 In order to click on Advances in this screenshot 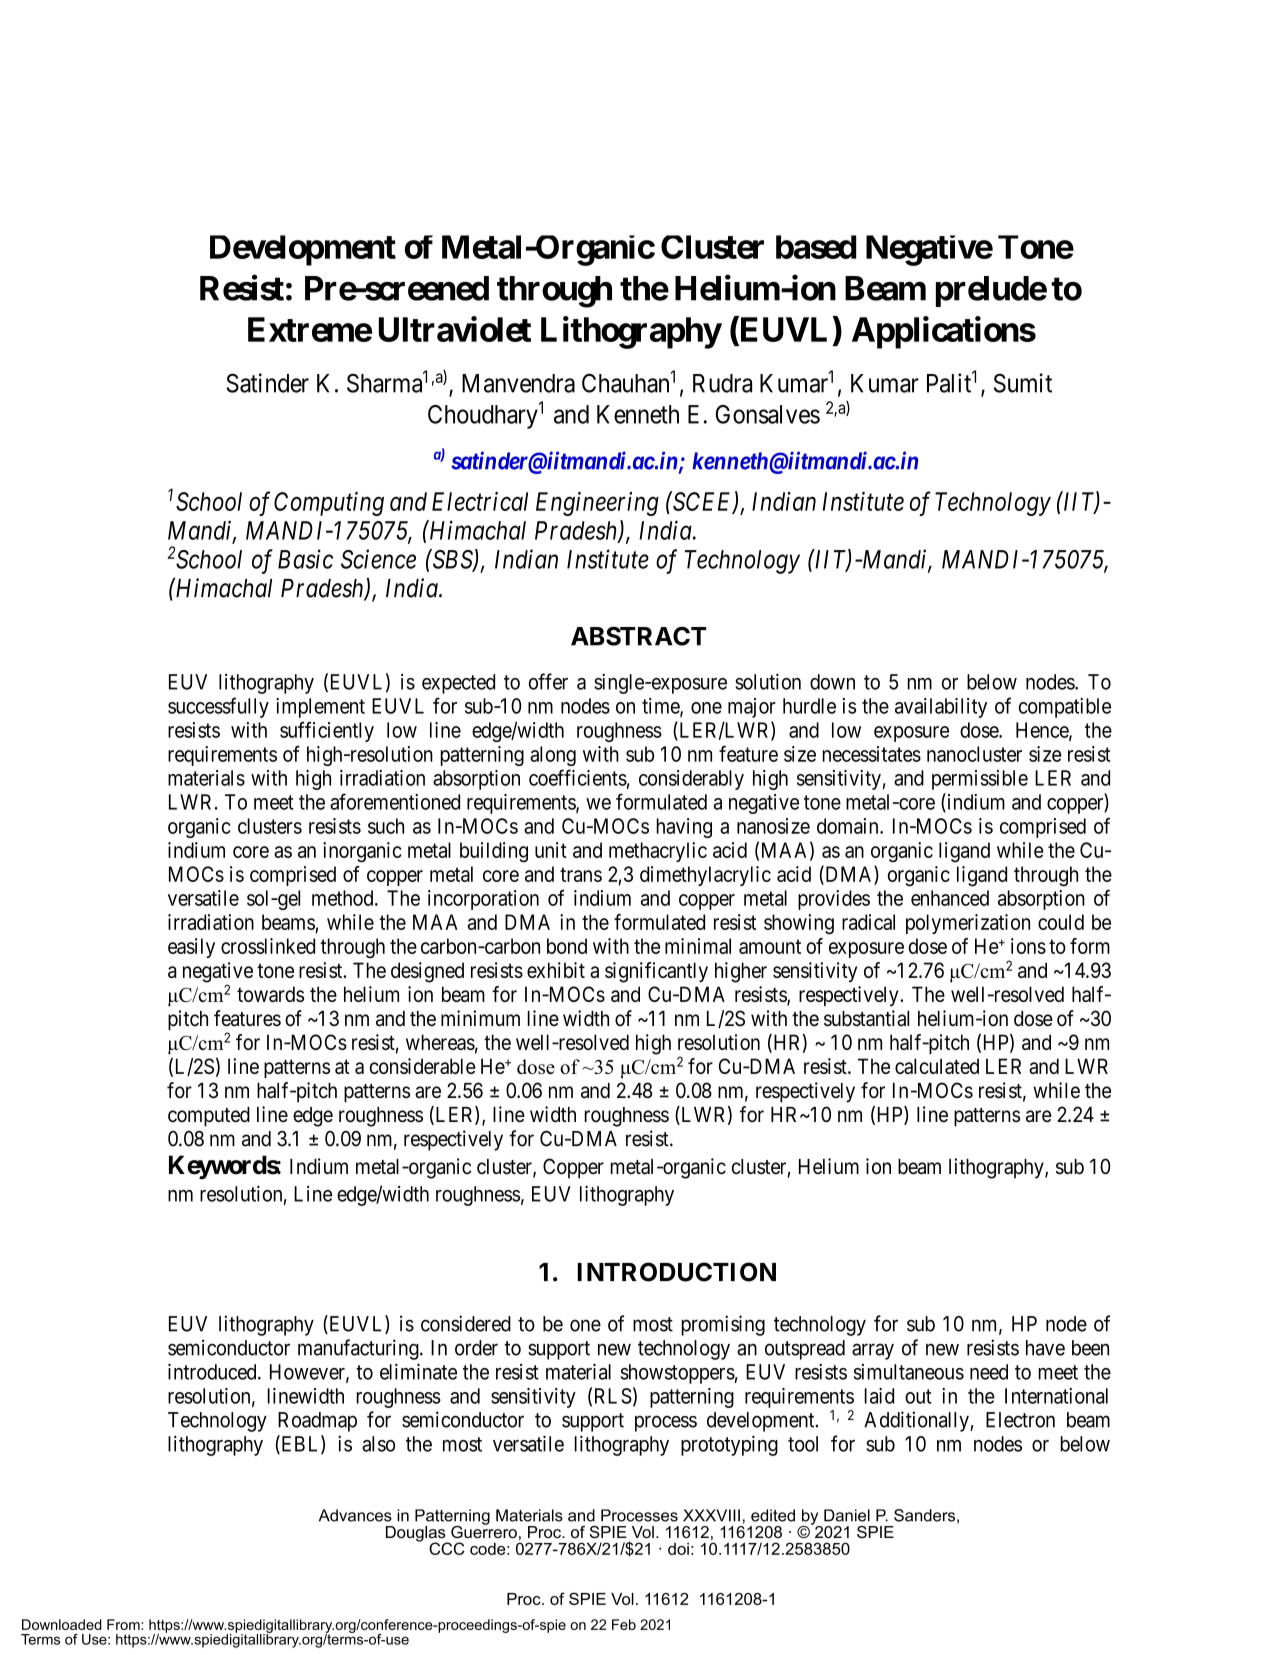, I will do `click(355, 1515)`.
